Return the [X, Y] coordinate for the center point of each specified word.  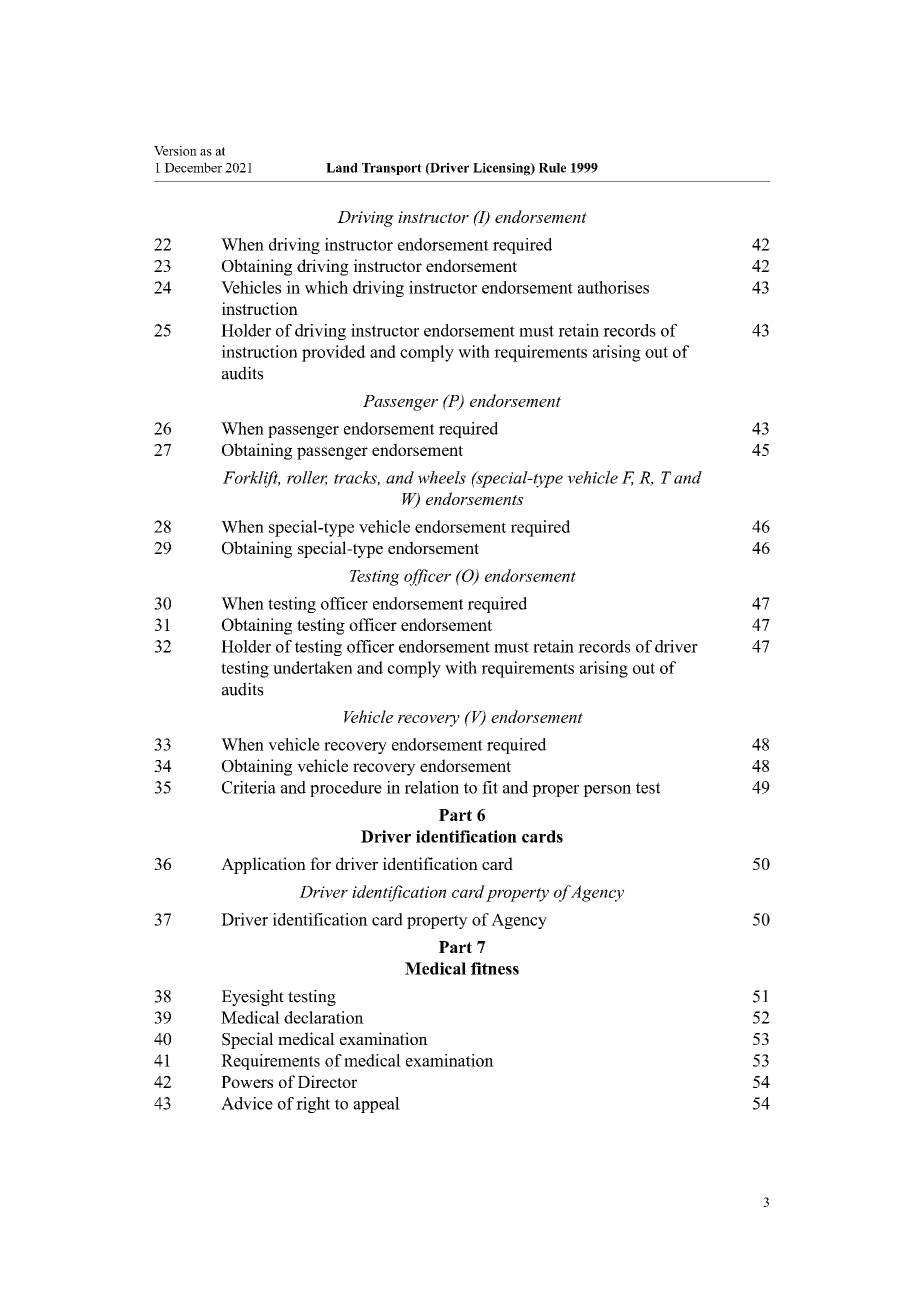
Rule [552, 168]
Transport [392, 169]
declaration [324, 1017]
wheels [442, 477]
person [607, 791]
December [193, 167]
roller [307, 478]
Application [263, 865]
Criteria [249, 787]
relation [432, 787]
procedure [346, 789]
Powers [247, 1082]
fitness [495, 968]
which [326, 287]
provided [334, 353]
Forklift [251, 479]
